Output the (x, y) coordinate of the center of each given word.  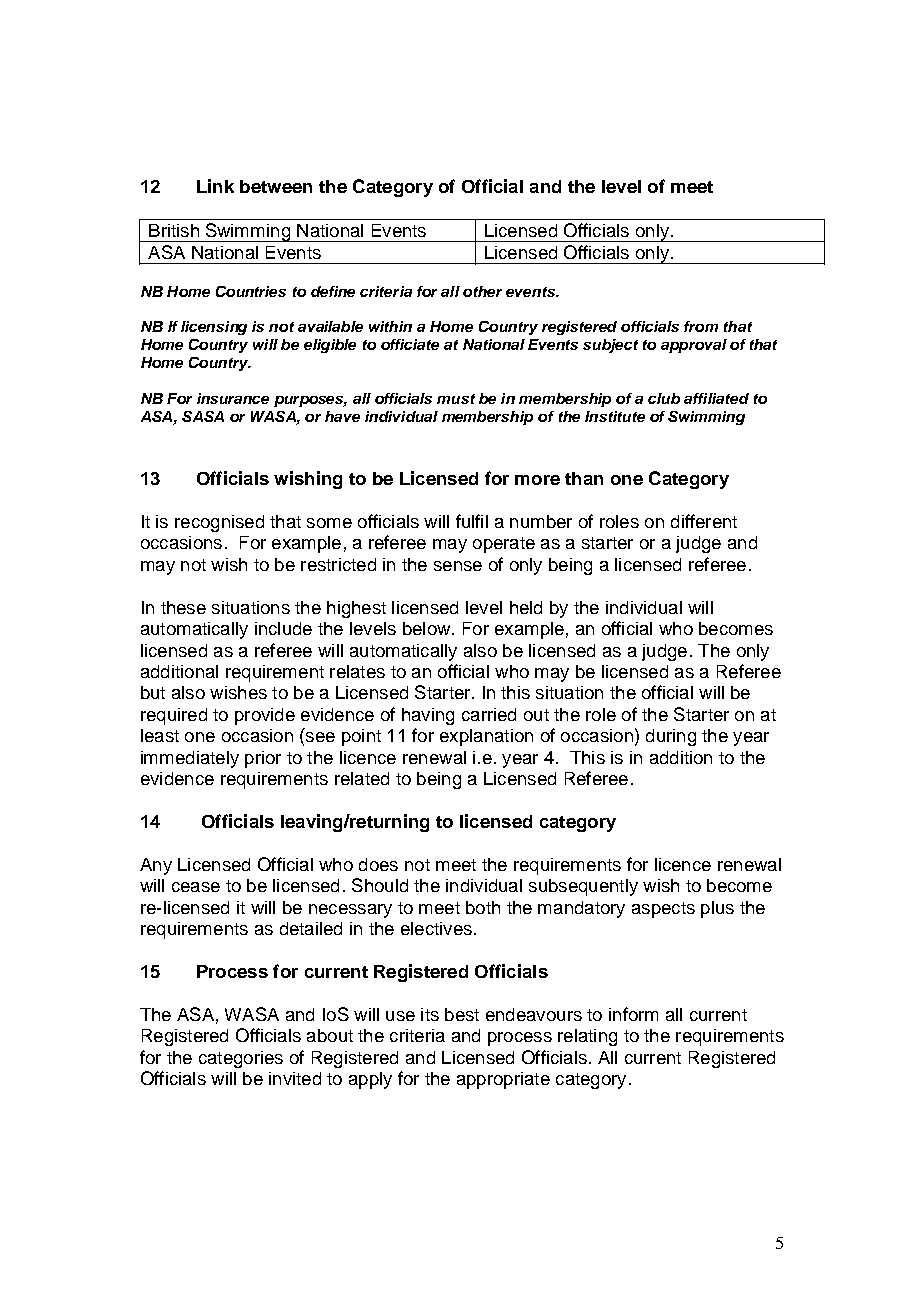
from (701, 326)
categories (241, 1059)
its (430, 1014)
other (482, 291)
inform (633, 1014)
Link (215, 186)
